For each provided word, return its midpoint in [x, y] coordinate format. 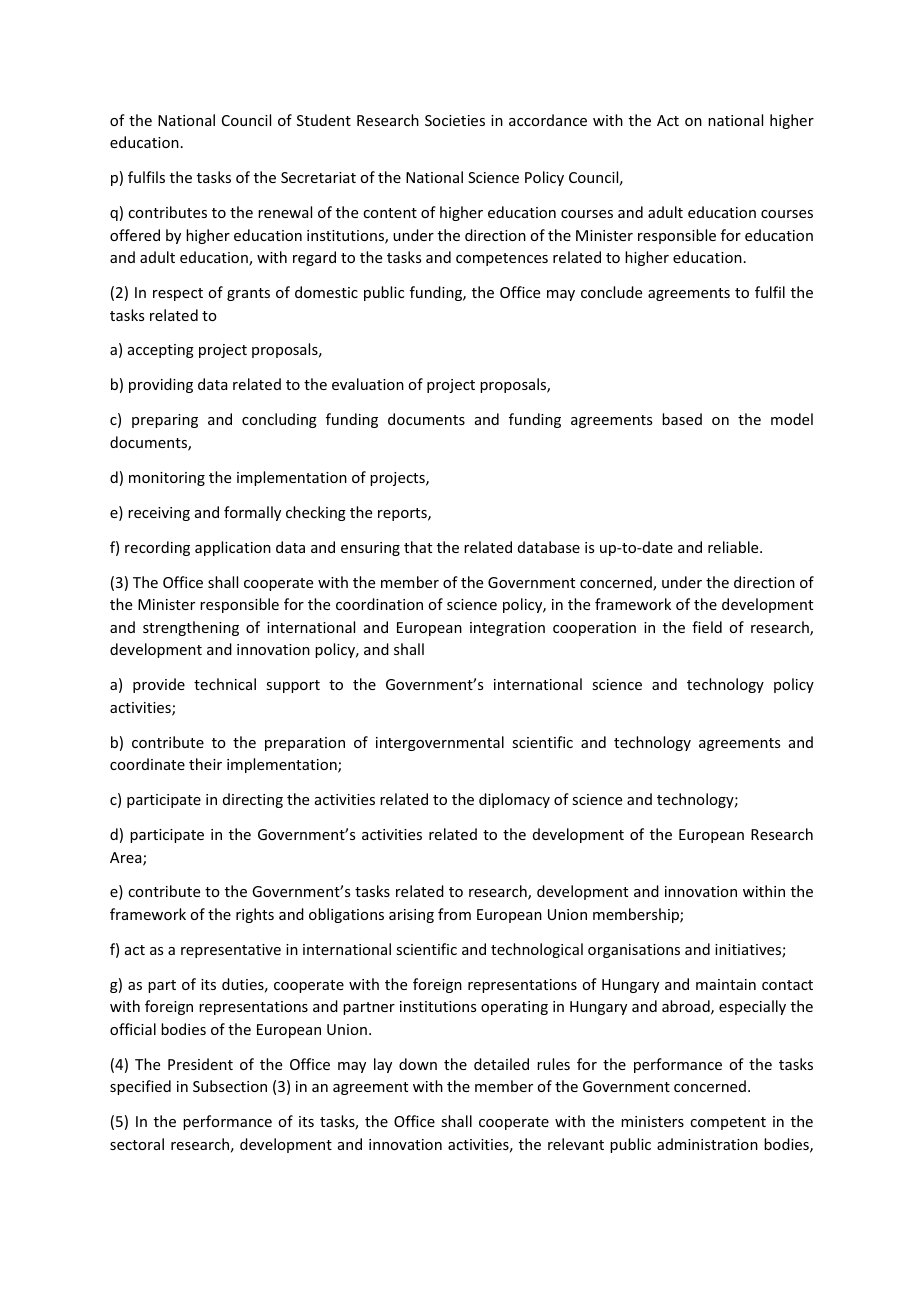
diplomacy [514, 800]
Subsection [230, 1086]
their [205, 764]
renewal [285, 212]
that [418, 547]
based [682, 419]
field [707, 627]
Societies [455, 120]
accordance [548, 120]
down [418, 1064]
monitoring [167, 479]
